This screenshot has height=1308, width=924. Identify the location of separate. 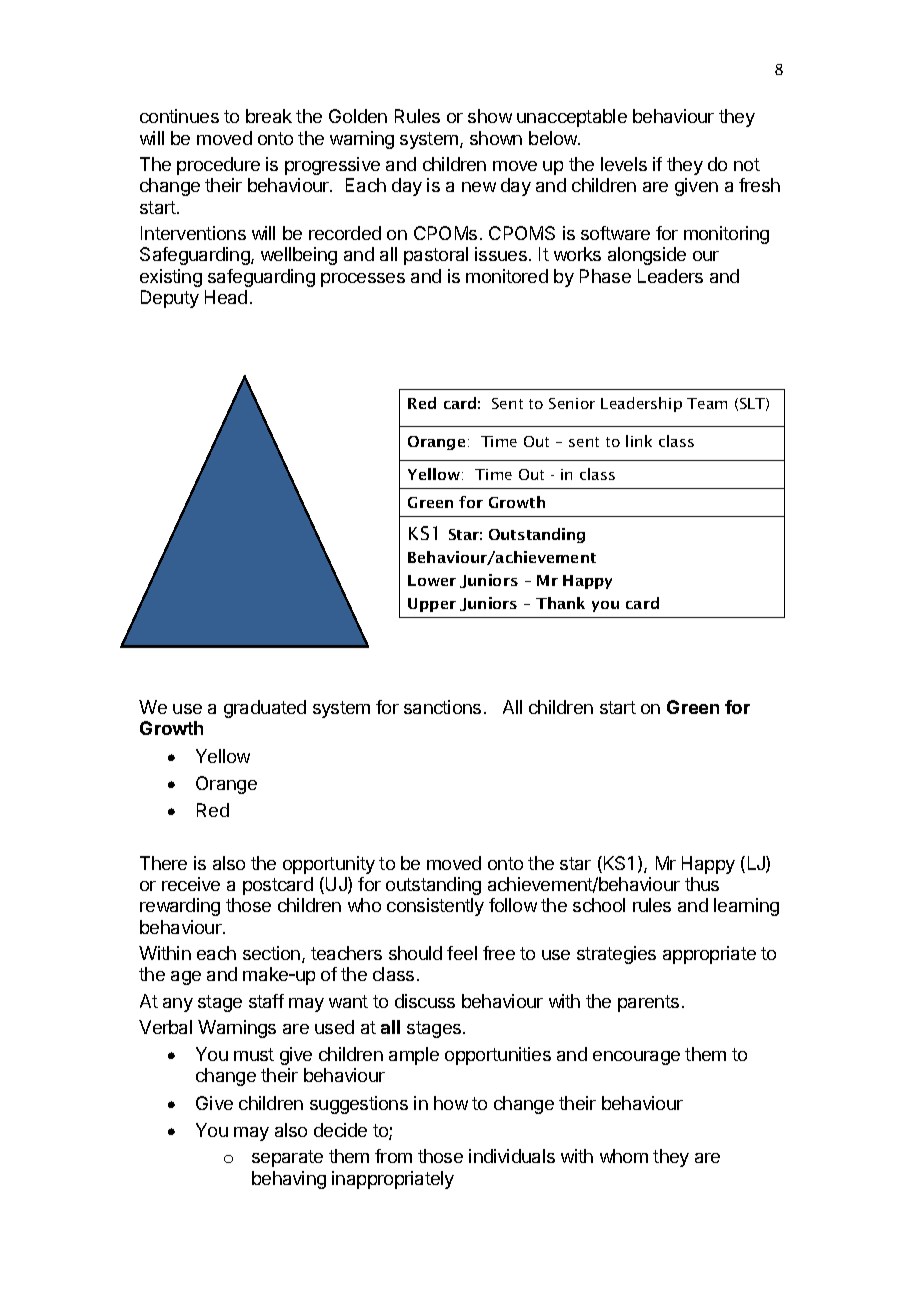
(287, 1158).
